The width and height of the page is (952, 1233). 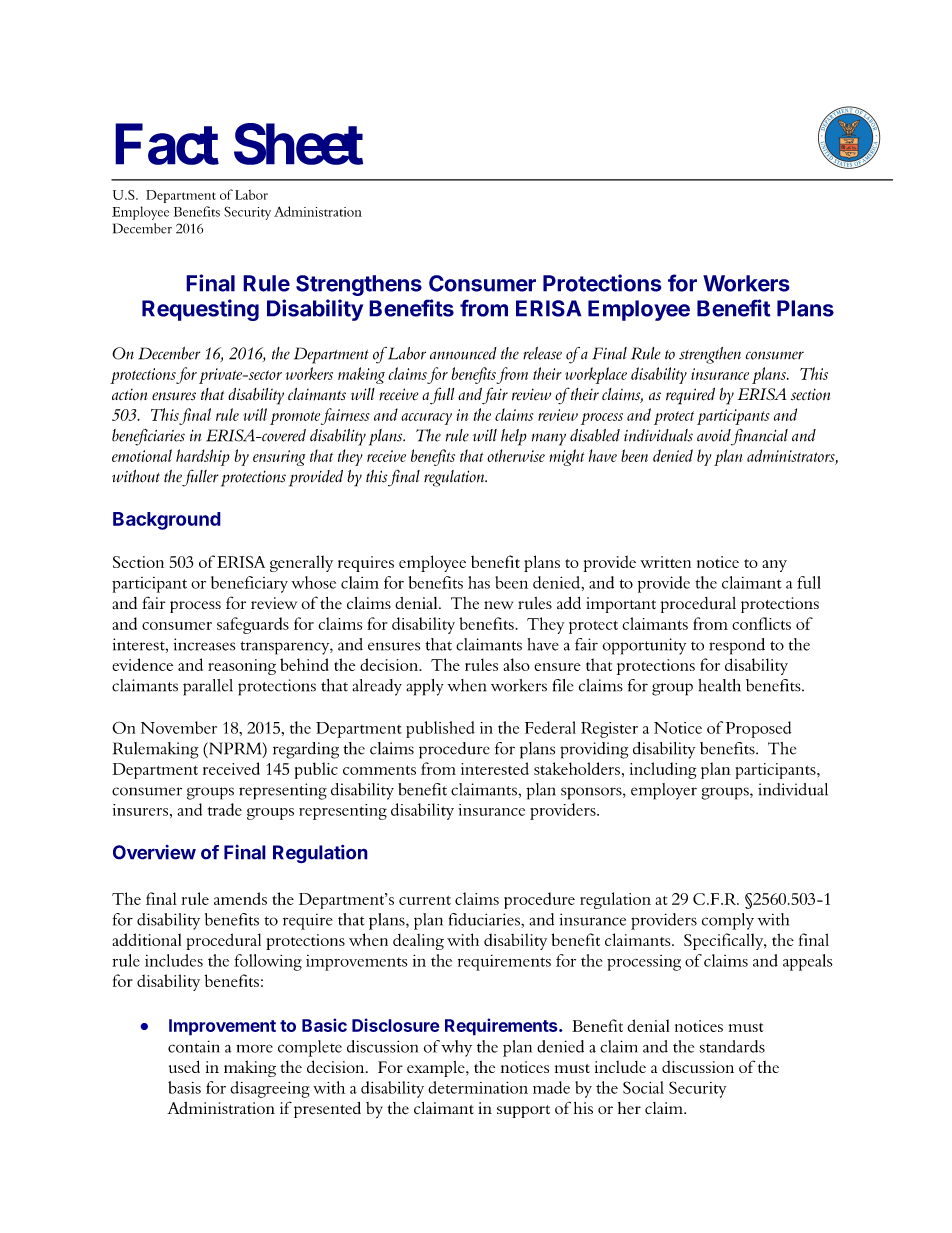 I want to click on avoid, so click(x=714, y=435).
